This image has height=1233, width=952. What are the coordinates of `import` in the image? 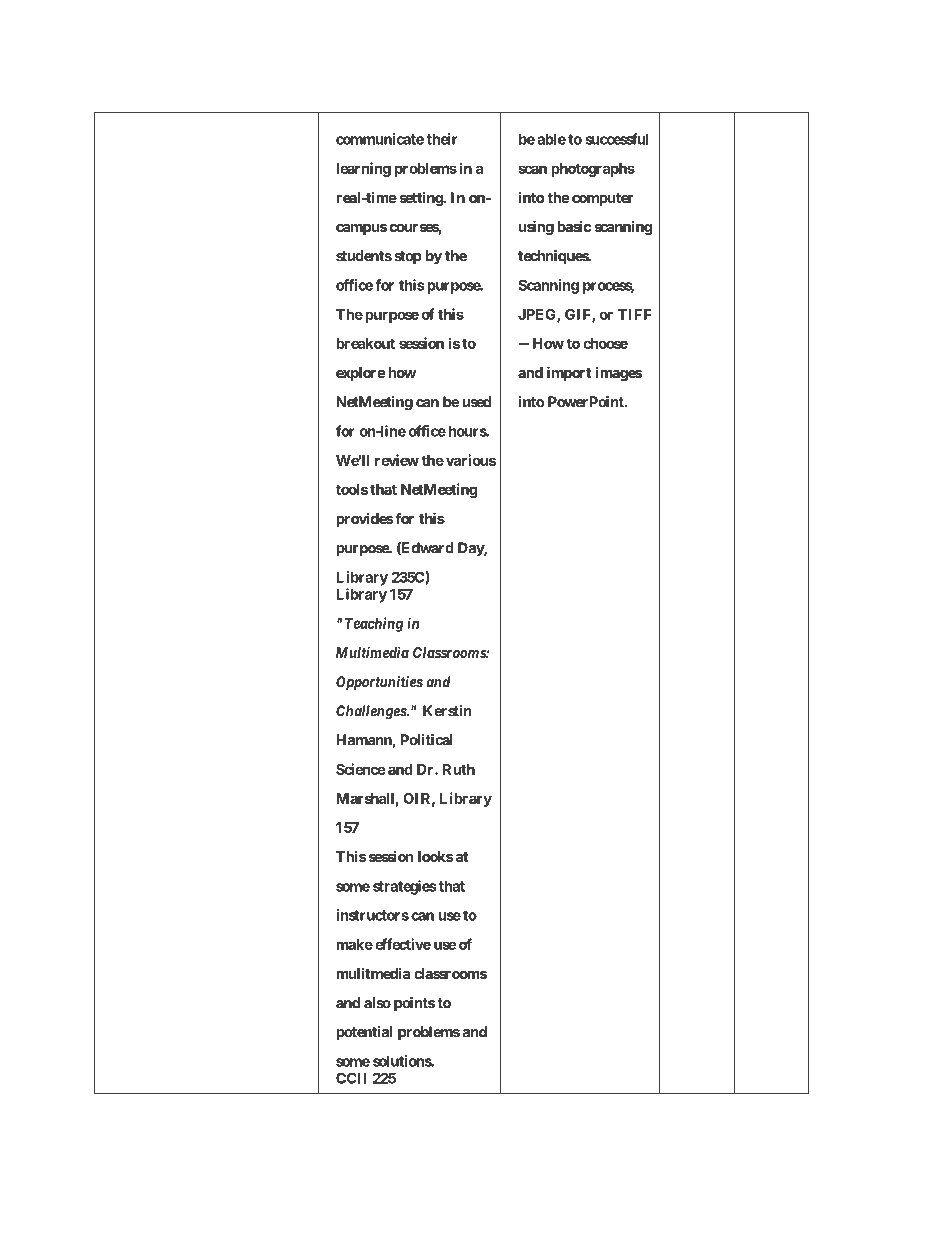 It's located at (569, 373).
